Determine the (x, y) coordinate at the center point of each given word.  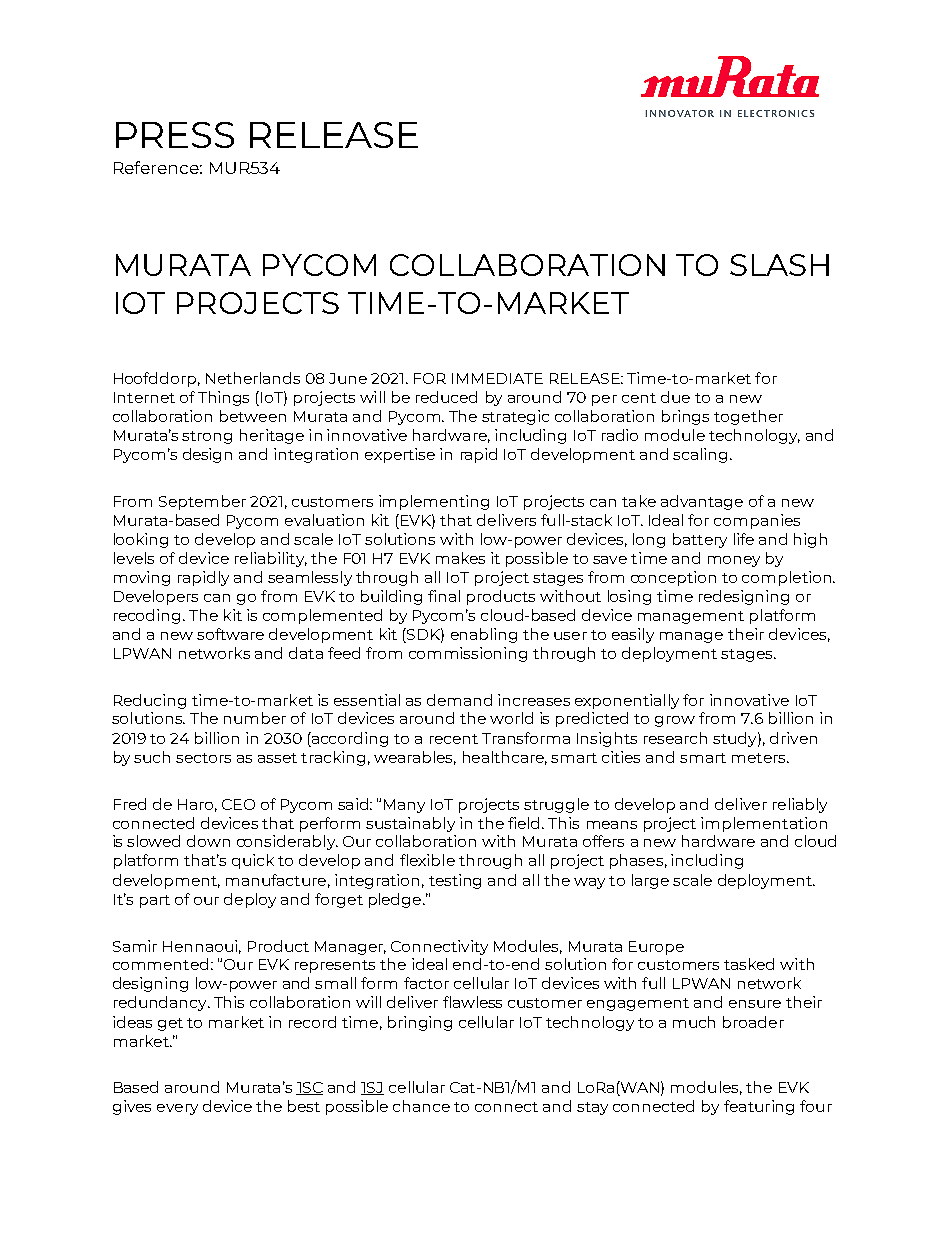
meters (760, 758)
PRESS (175, 135)
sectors (203, 758)
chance (421, 1106)
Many (404, 806)
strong (207, 437)
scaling (700, 455)
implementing (434, 502)
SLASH (779, 265)
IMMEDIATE (497, 378)
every (177, 1109)
